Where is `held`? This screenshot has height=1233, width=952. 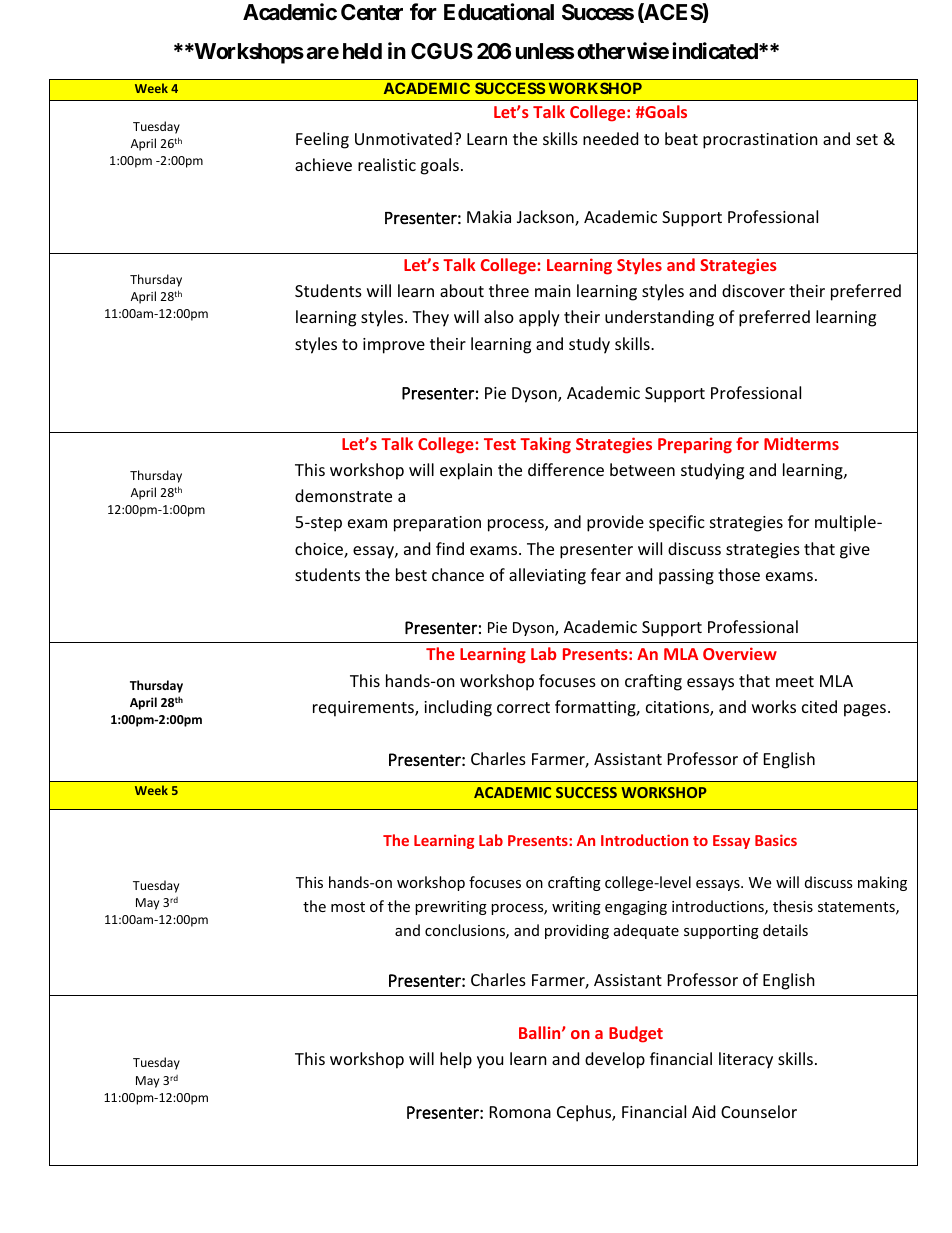
held is located at coordinates (362, 51).
